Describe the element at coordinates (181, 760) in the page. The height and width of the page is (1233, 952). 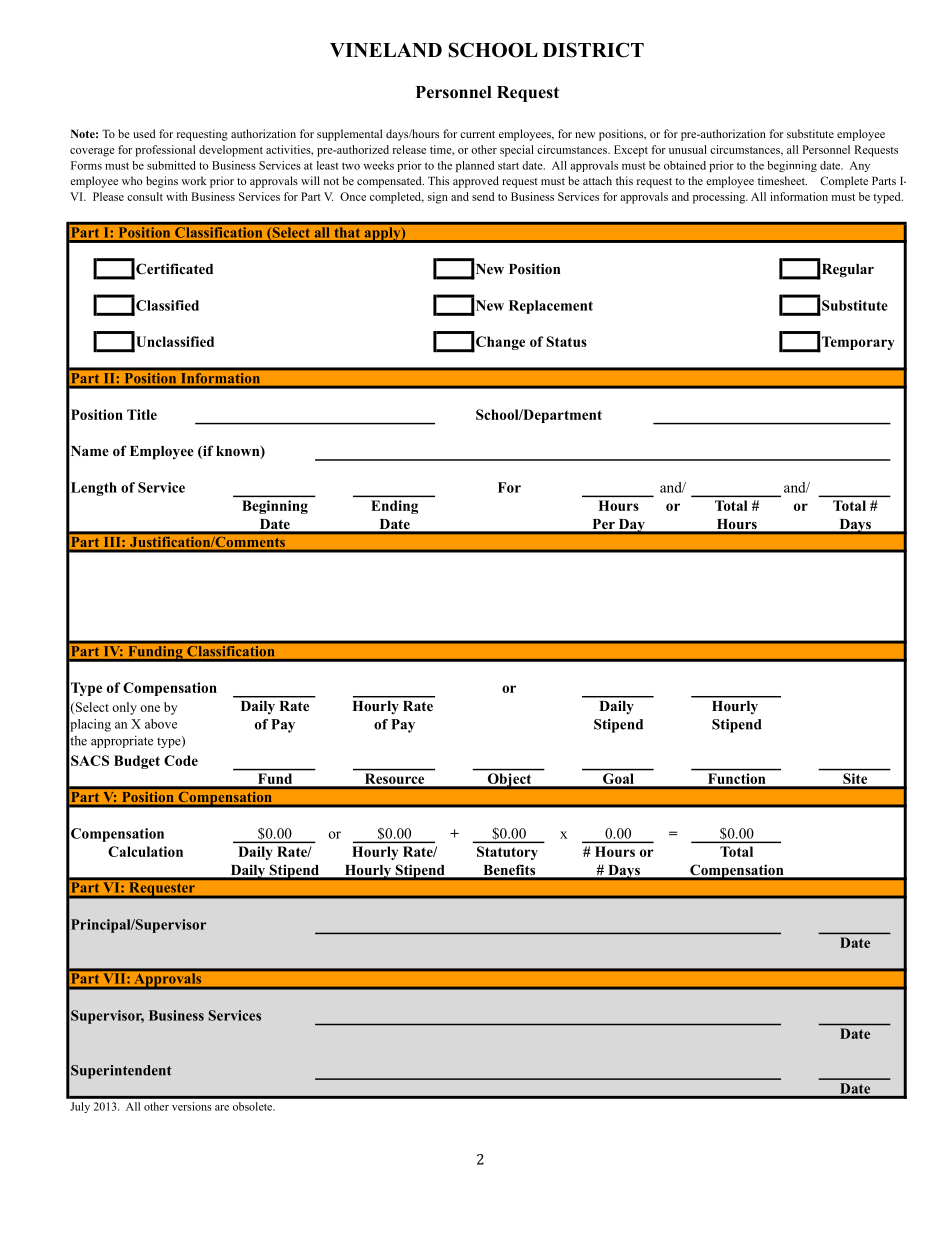
I see `Code` at that location.
